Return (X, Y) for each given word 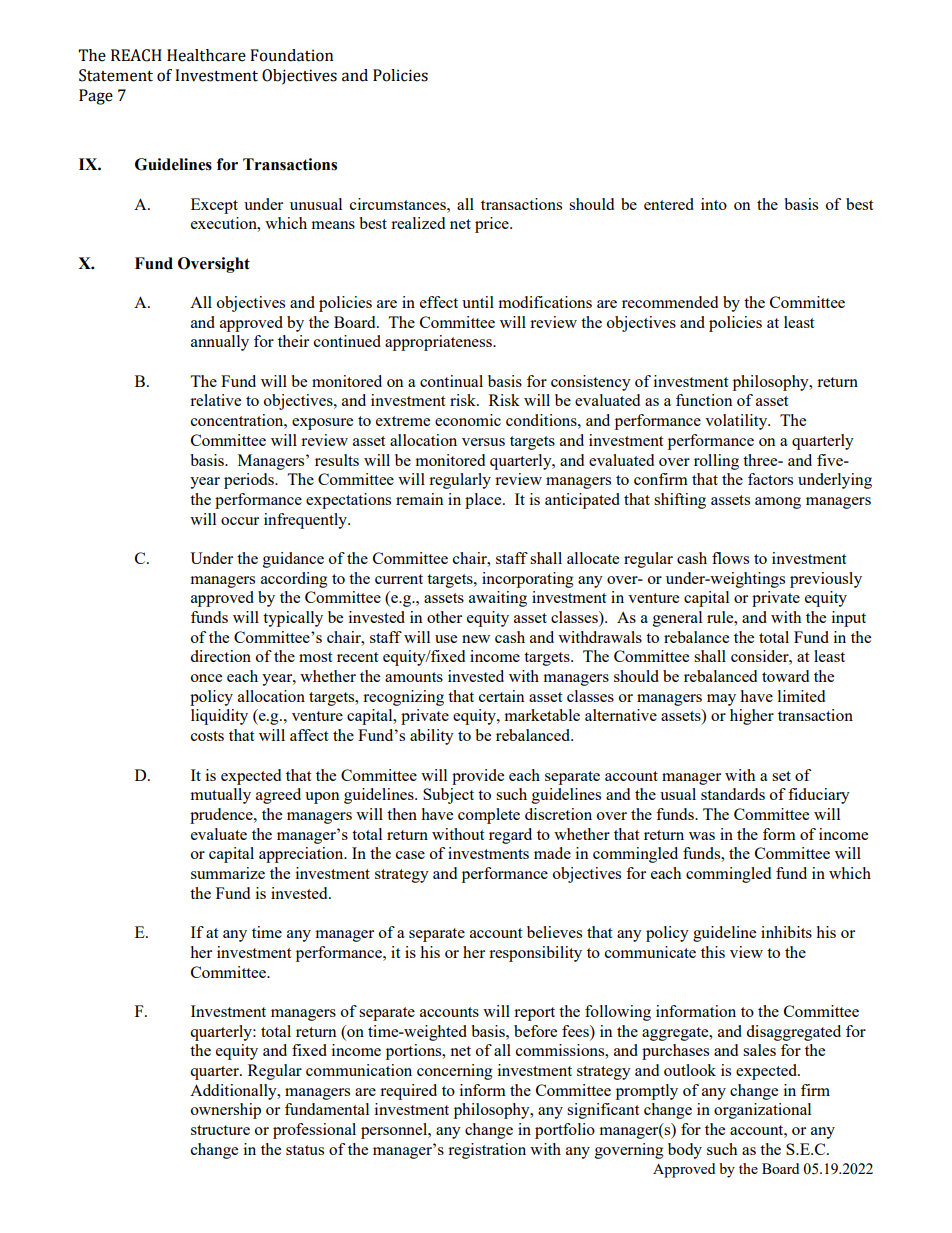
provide (478, 777)
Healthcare (206, 55)
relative (215, 400)
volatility (737, 422)
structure (220, 1130)
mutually (220, 796)
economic (468, 420)
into (714, 204)
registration (487, 1151)
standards (733, 794)
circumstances (399, 204)
